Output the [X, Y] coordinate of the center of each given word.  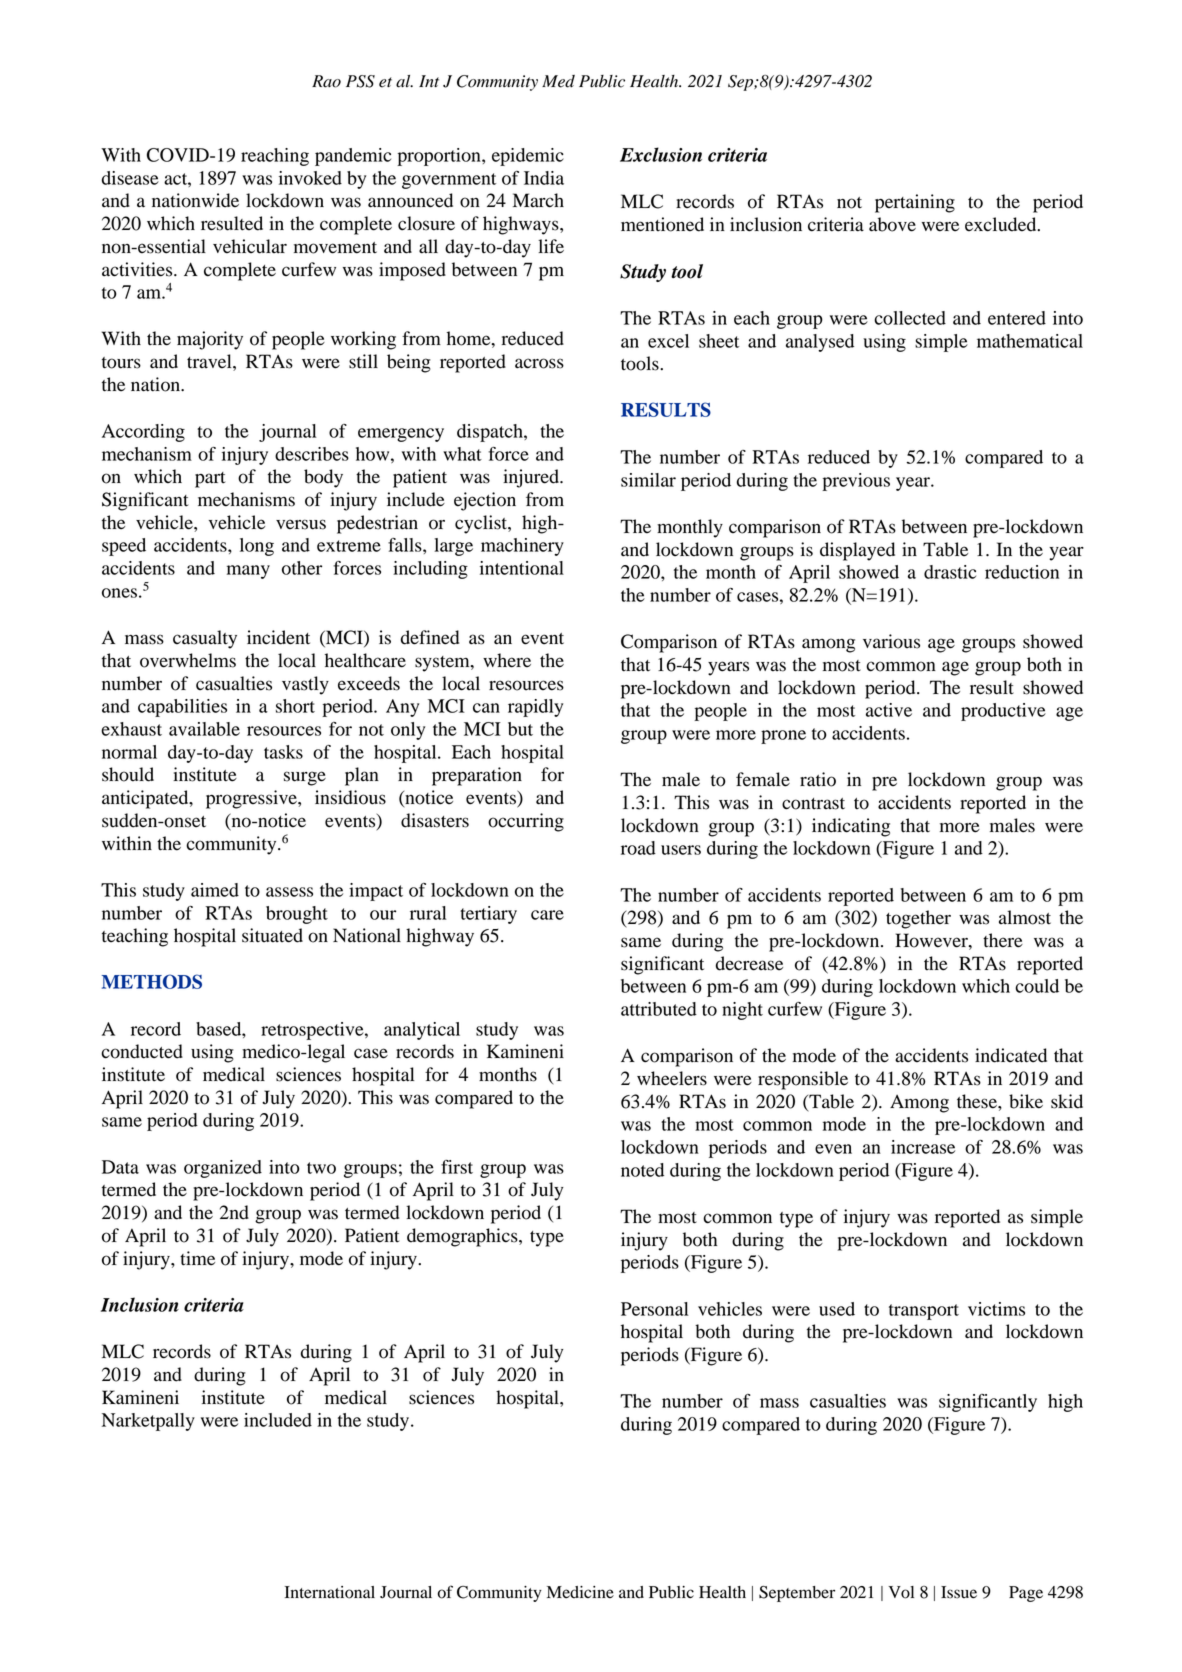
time [197, 1258]
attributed [659, 1009]
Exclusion [661, 154]
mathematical [1030, 341]
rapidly [535, 708]
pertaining [915, 203]
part [210, 480]
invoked [310, 178]
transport [924, 1312]
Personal [655, 1309]
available [204, 729]
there [1003, 940]
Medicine [580, 1592]
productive [1003, 712]
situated [272, 935]
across [539, 363]
